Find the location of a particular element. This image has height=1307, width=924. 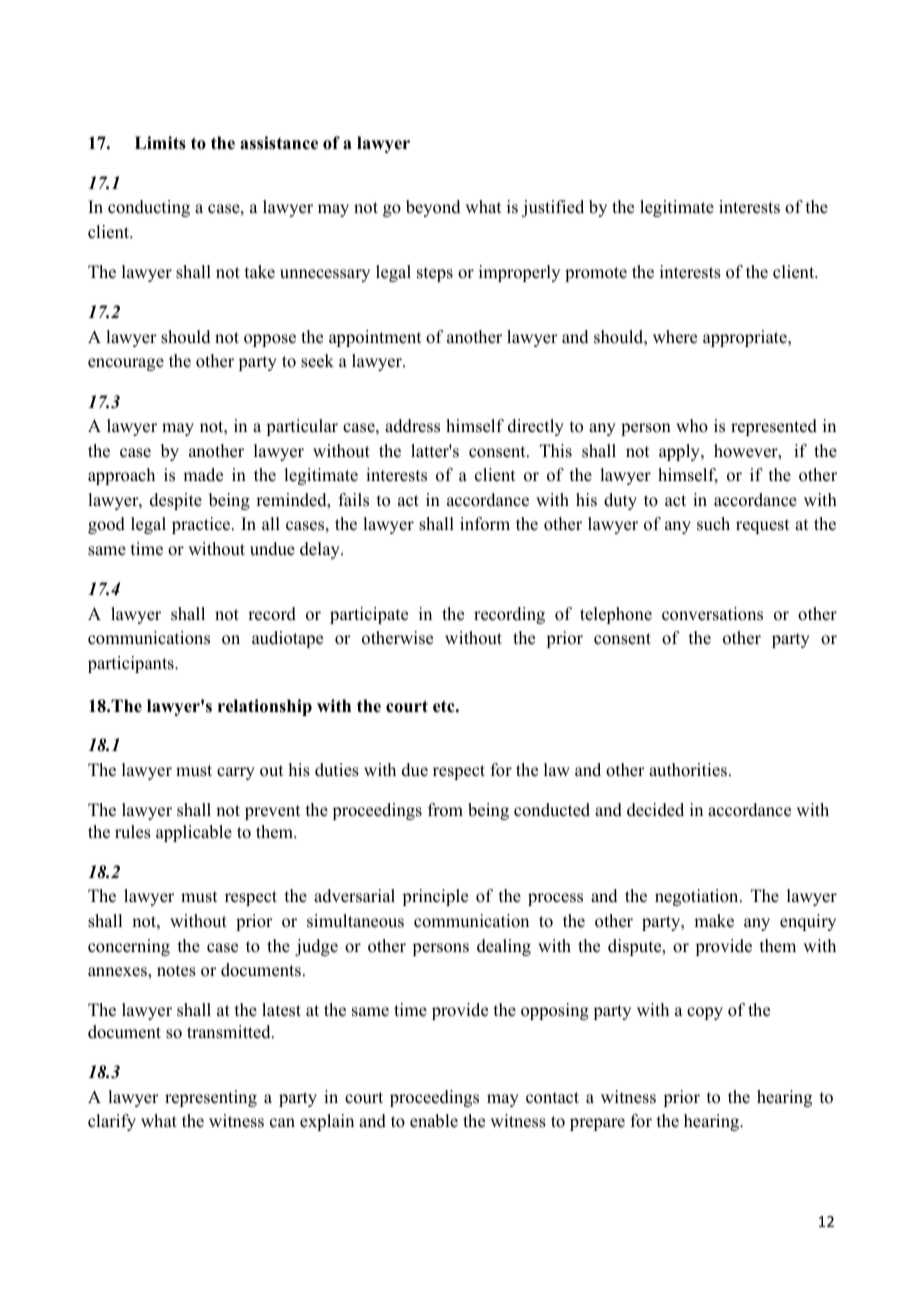

apply is located at coordinates (680, 452).
